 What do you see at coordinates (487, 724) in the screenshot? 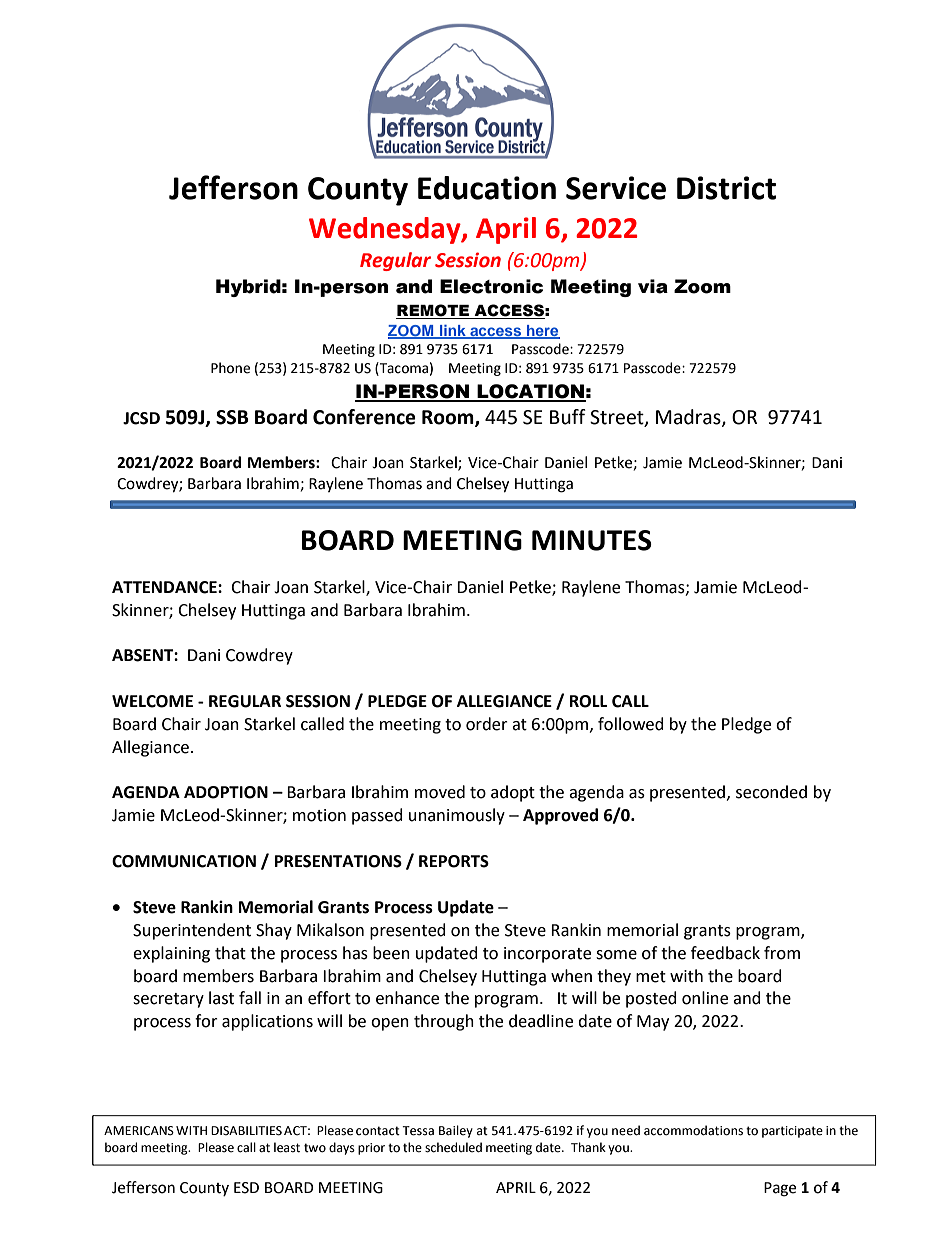
I see `order` at bounding box center [487, 724].
